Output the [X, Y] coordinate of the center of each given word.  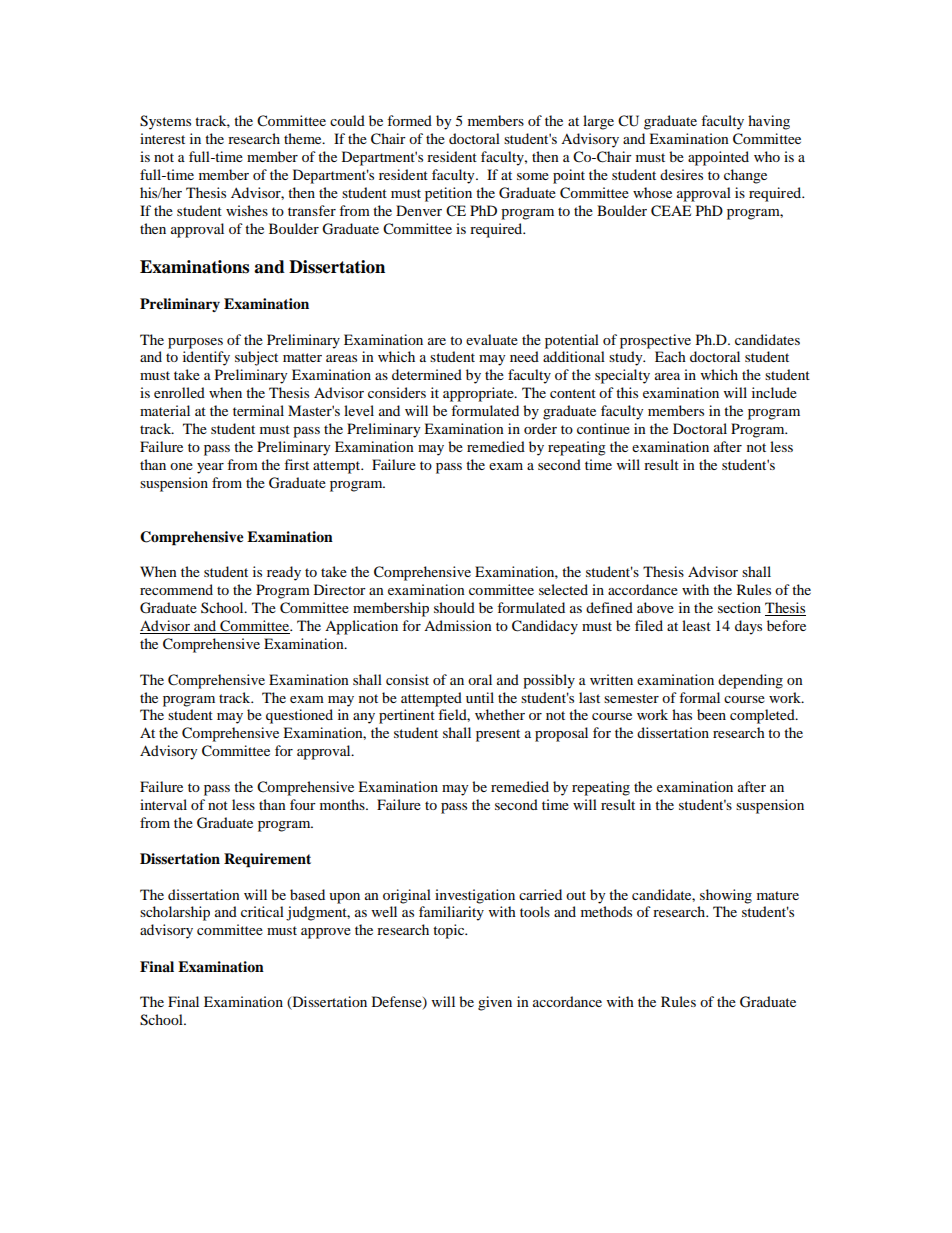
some [533, 176]
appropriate [479, 394]
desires [681, 174]
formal [699, 697]
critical [262, 911]
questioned [299, 716]
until [480, 697]
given [495, 1003]
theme [304, 138]
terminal [258, 410]
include [774, 392]
